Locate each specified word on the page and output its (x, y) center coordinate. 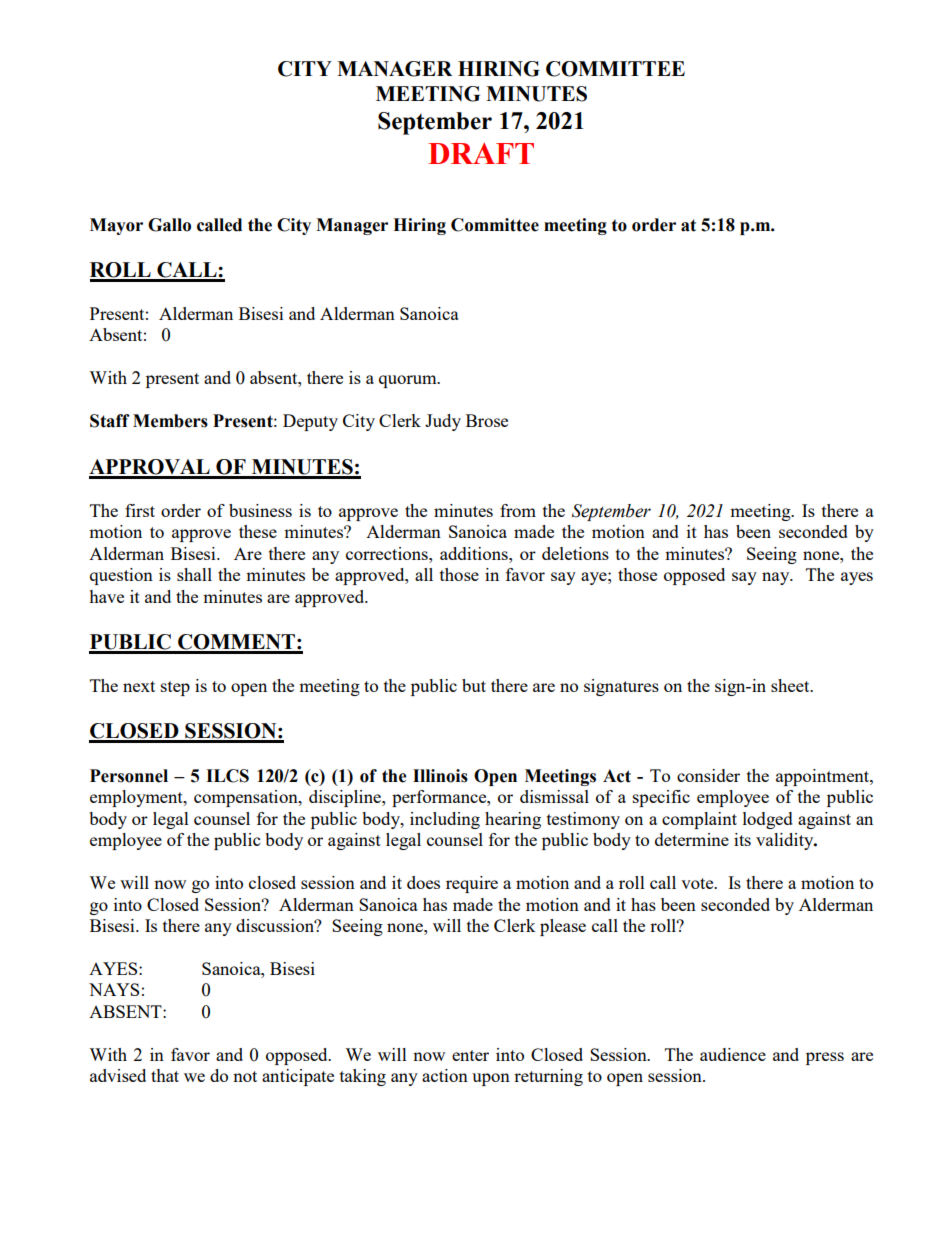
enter (470, 1055)
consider (708, 775)
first (140, 510)
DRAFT (481, 153)
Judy (443, 422)
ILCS (227, 776)
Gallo (169, 225)
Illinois (440, 776)
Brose (487, 420)
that (165, 1075)
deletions (575, 553)
